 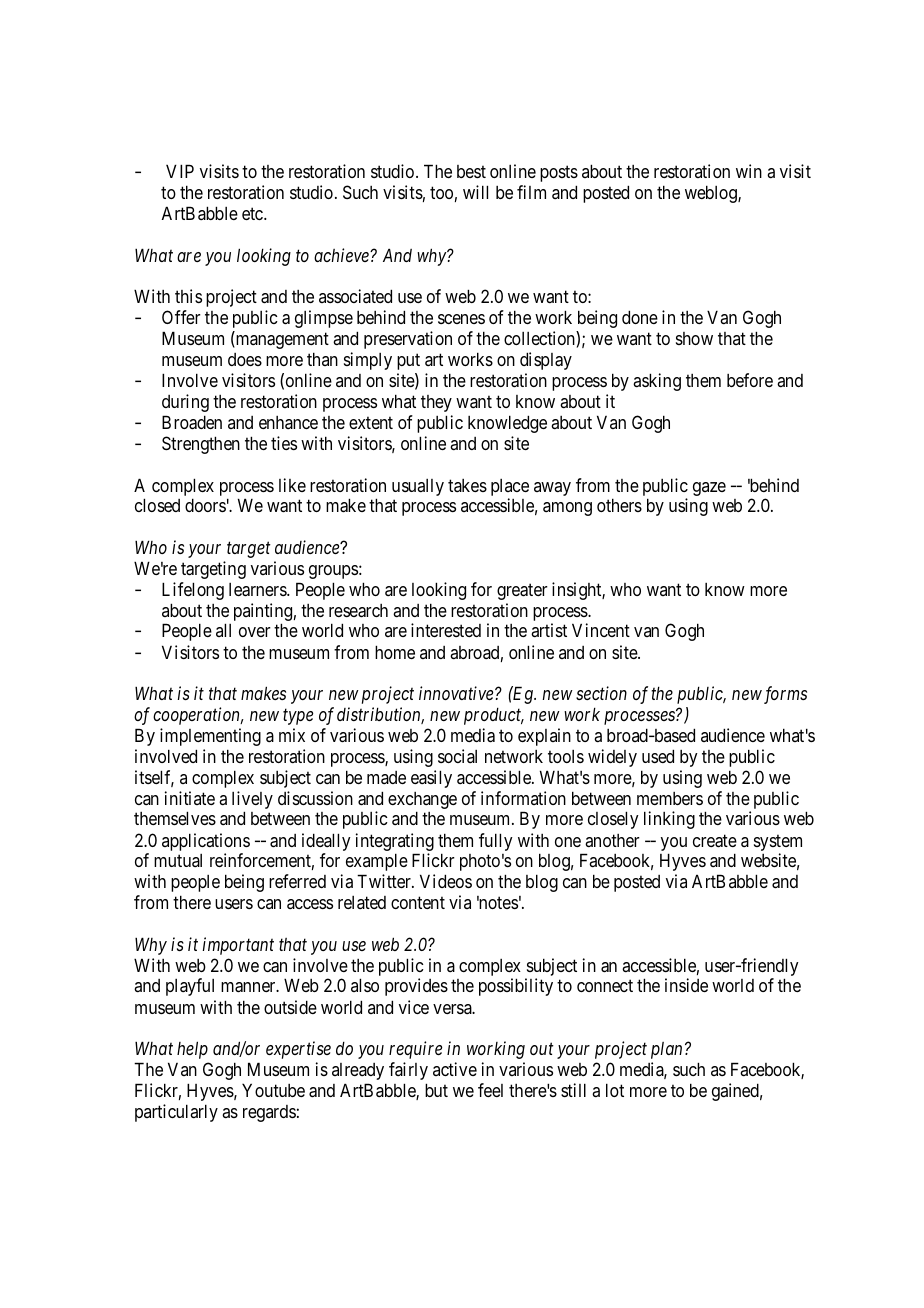 I want to click on feel, so click(x=490, y=1090).
